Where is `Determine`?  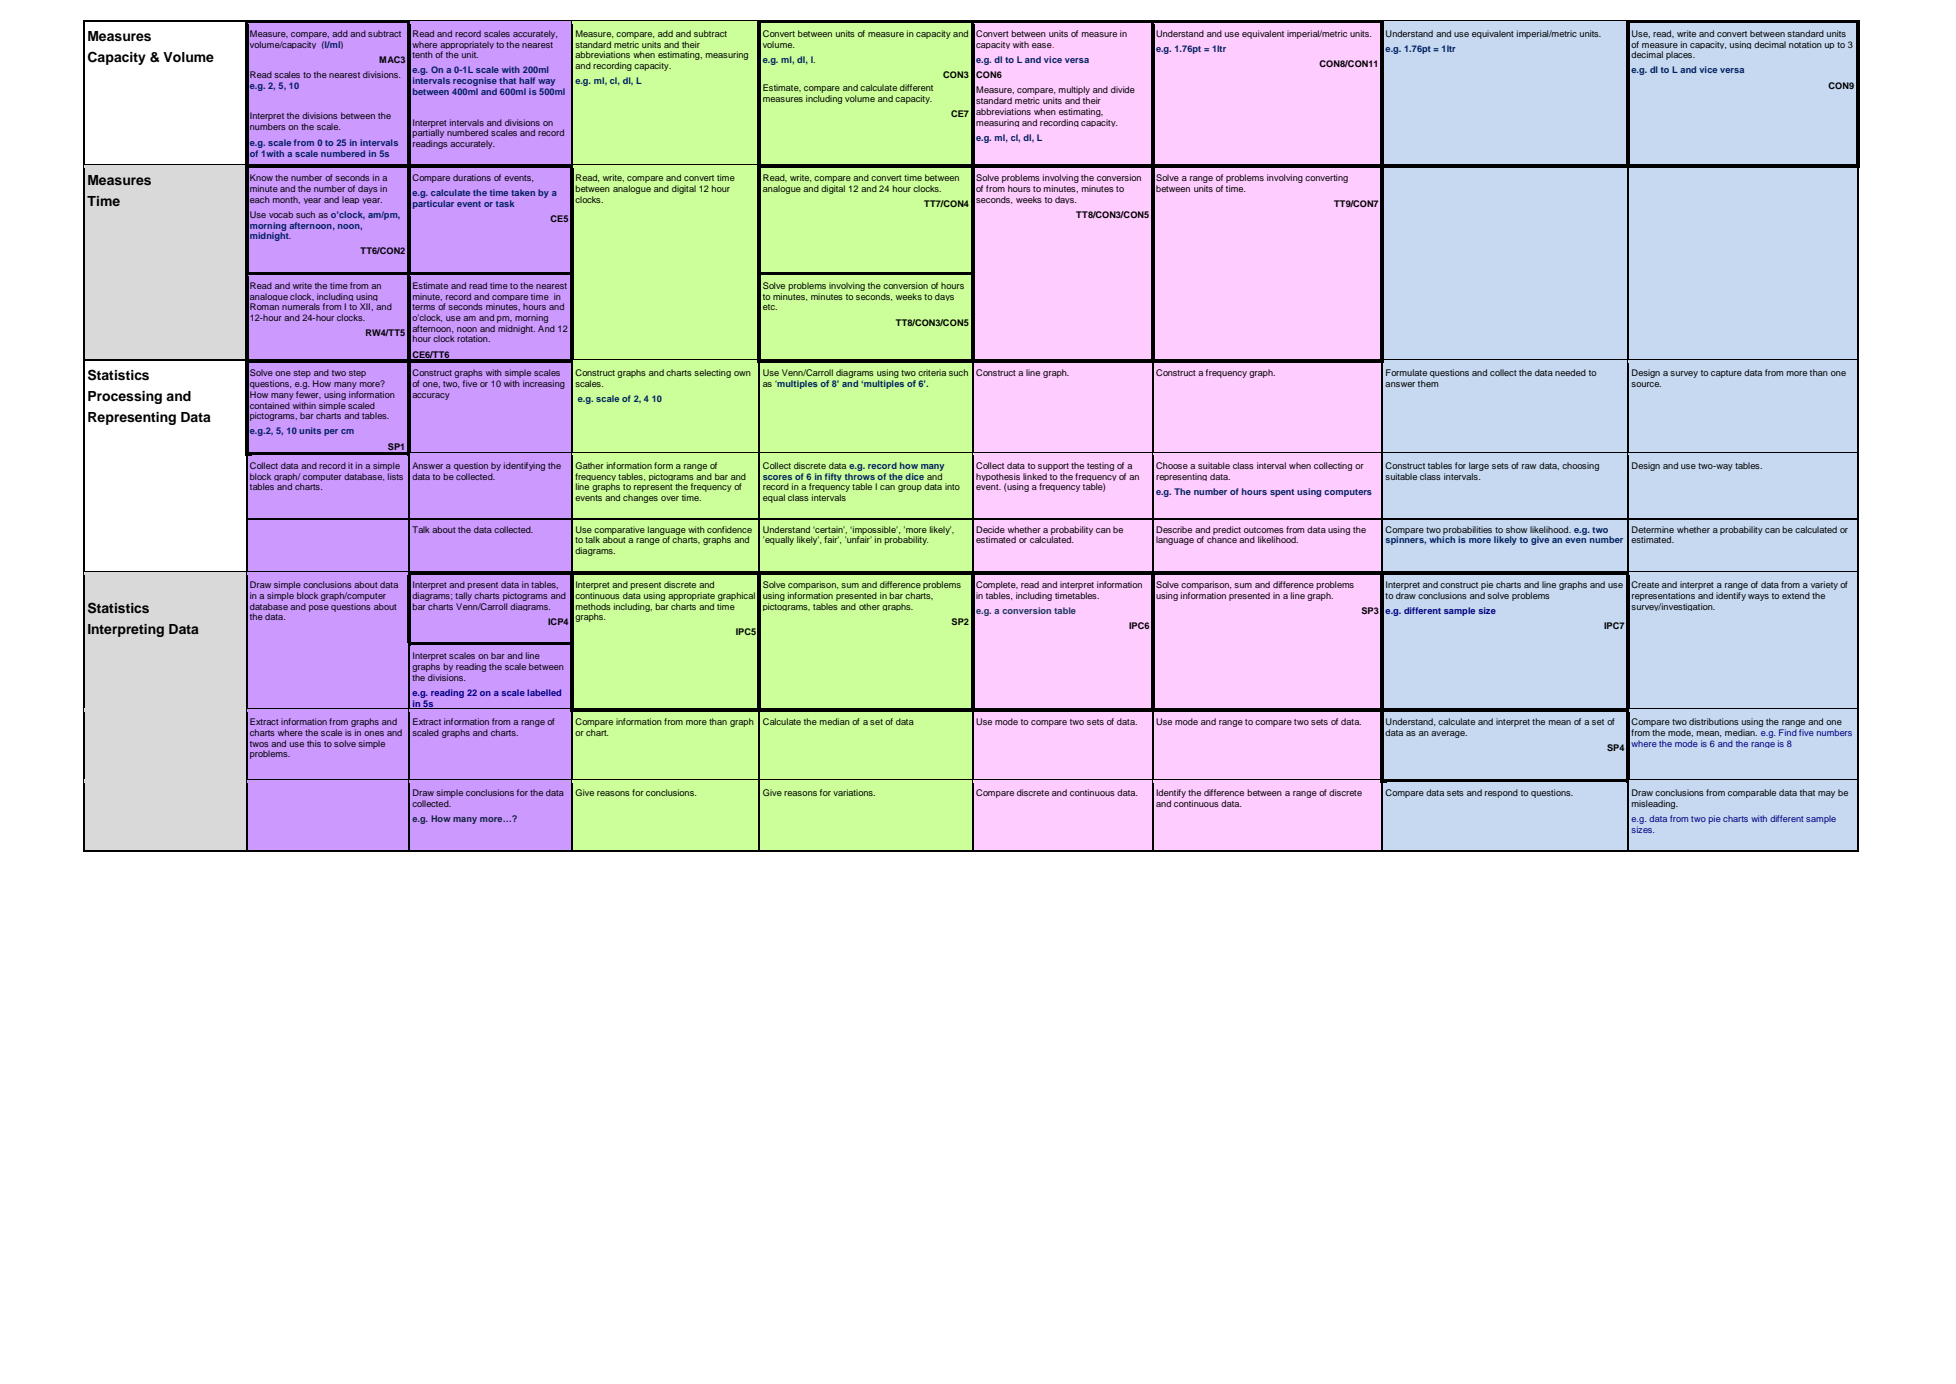
Determine is located at coordinates (1653, 529).
